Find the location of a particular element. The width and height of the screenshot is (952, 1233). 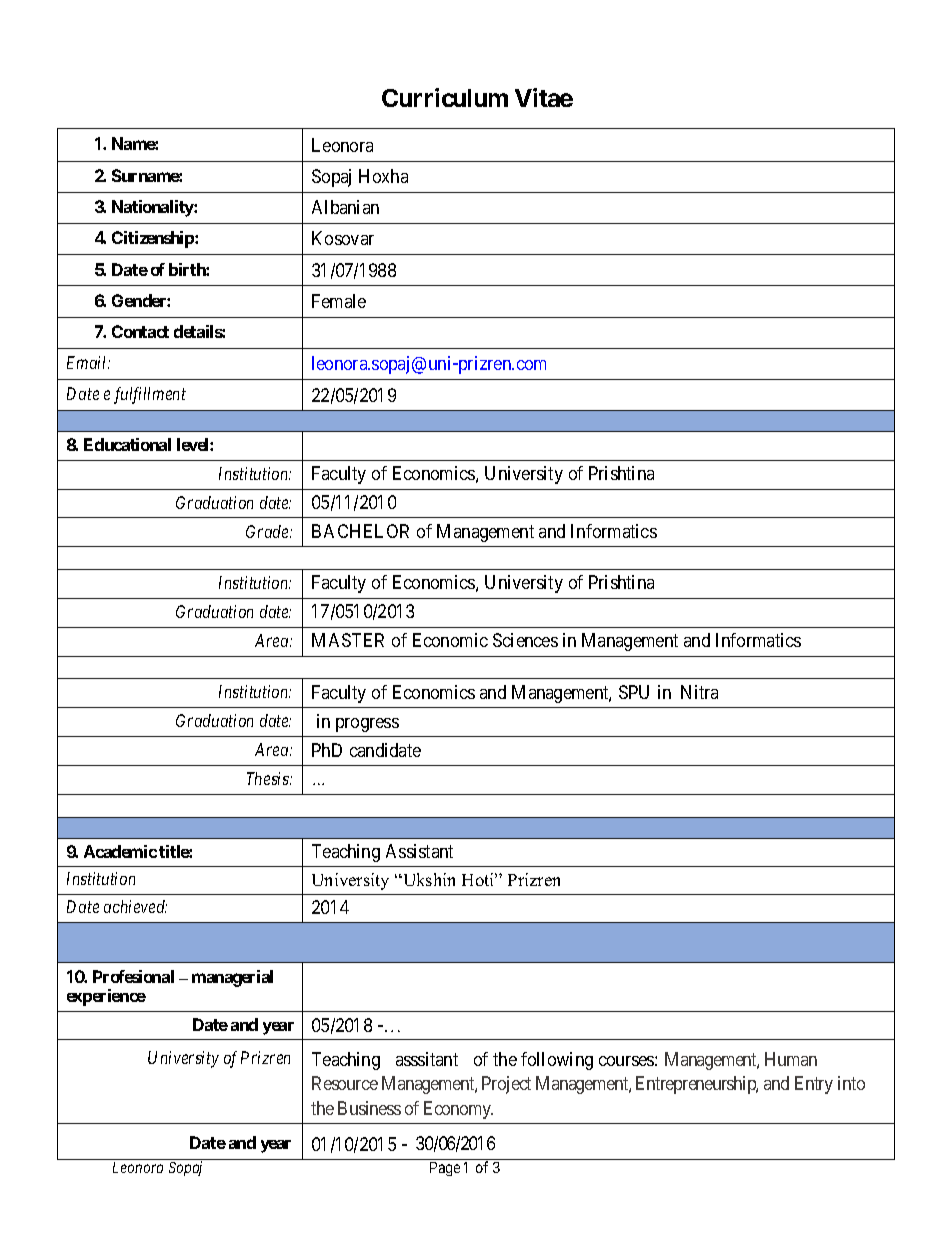

Resource is located at coordinates (345, 1083).
